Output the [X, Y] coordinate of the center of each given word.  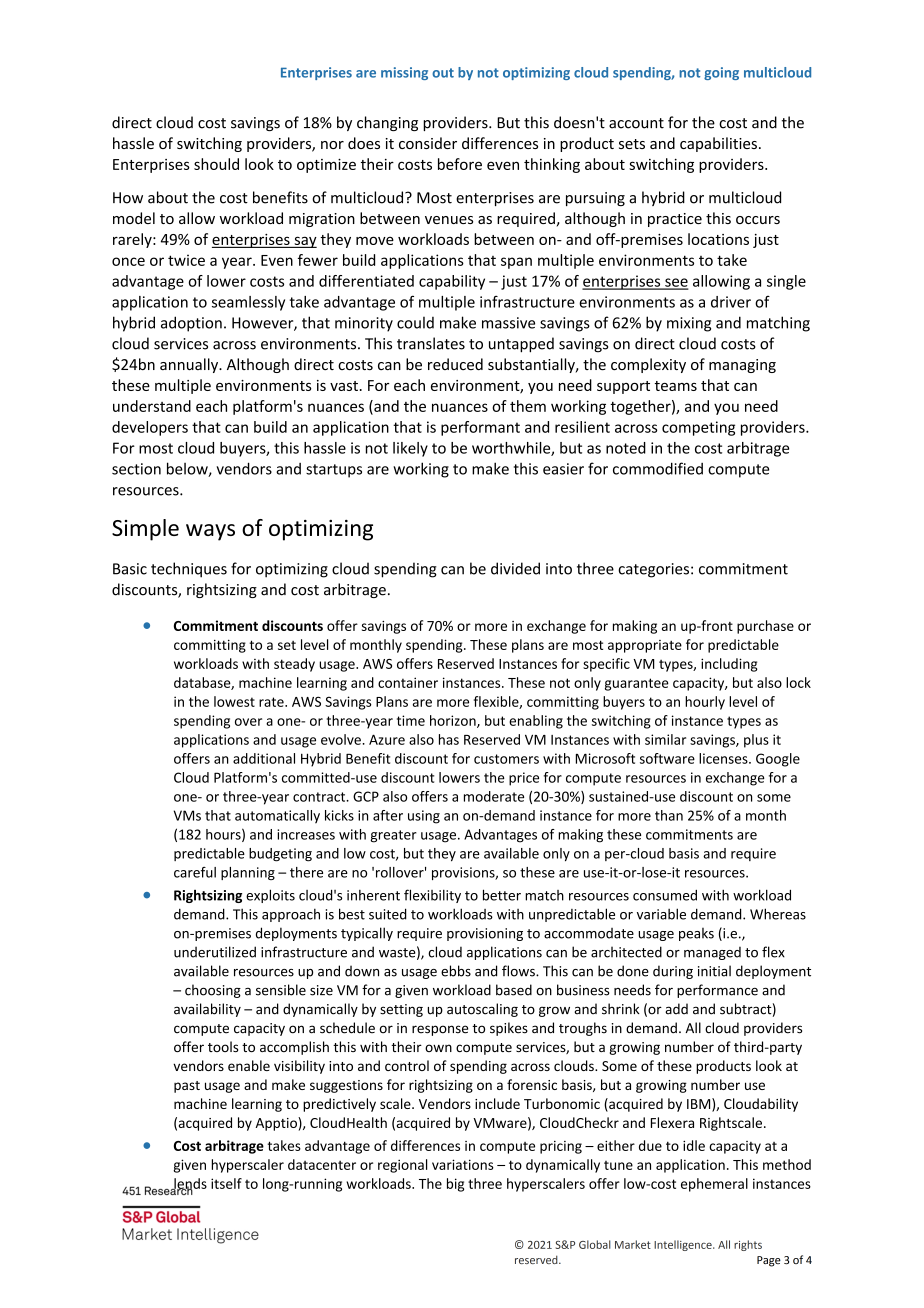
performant [480, 428]
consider [428, 143]
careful [195, 872]
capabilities [718, 144]
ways [210, 532]
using [424, 817]
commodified [658, 468]
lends [189, 1184]
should [216, 164]
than [669, 815]
